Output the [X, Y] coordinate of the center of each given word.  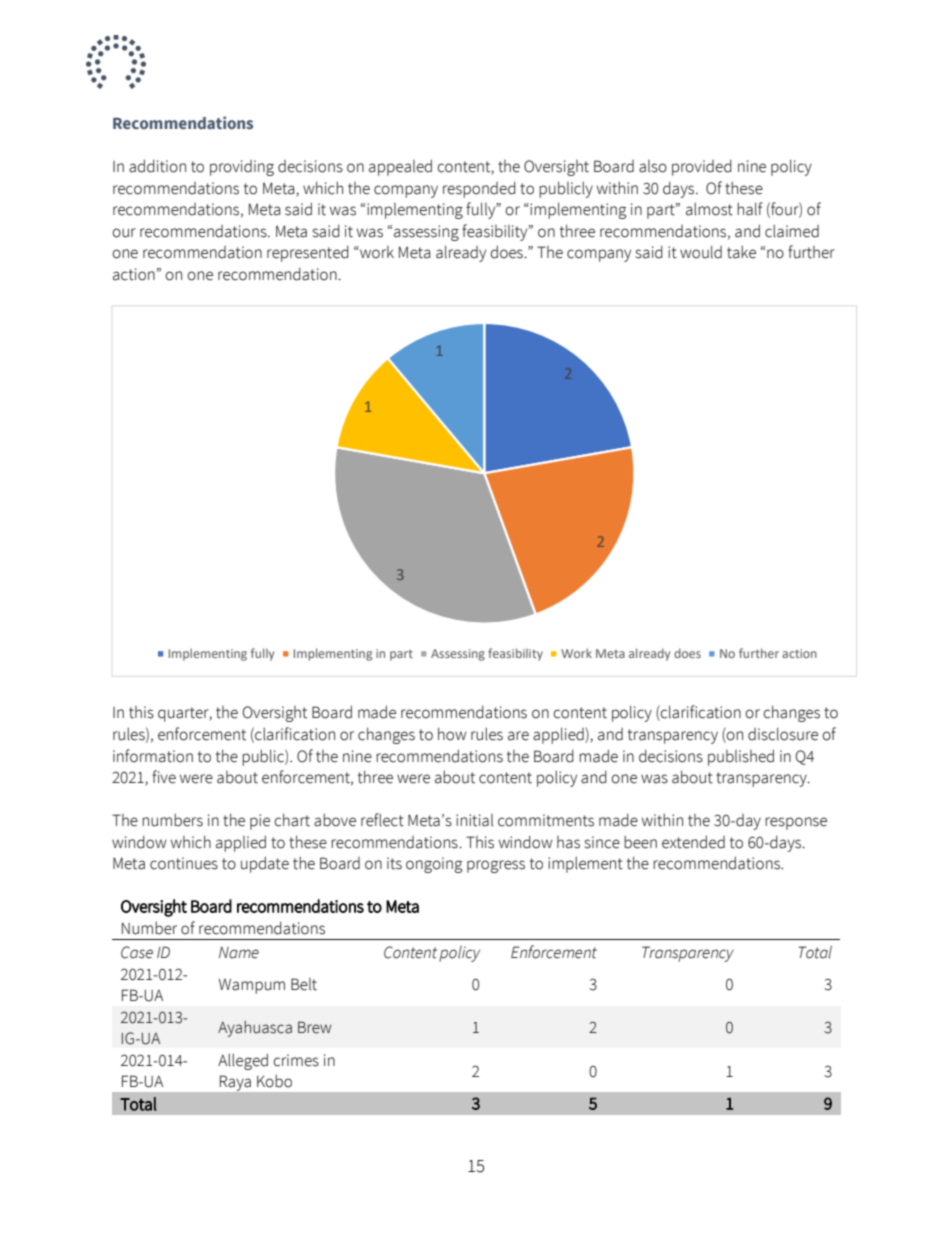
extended [693, 842]
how [452, 734]
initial [474, 820]
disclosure [783, 734]
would [701, 252]
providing [242, 168]
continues [184, 863]
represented [308, 253]
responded [479, 189]
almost [709, 209]
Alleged [243, 1061]
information [153, 756]
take [741, 252]
